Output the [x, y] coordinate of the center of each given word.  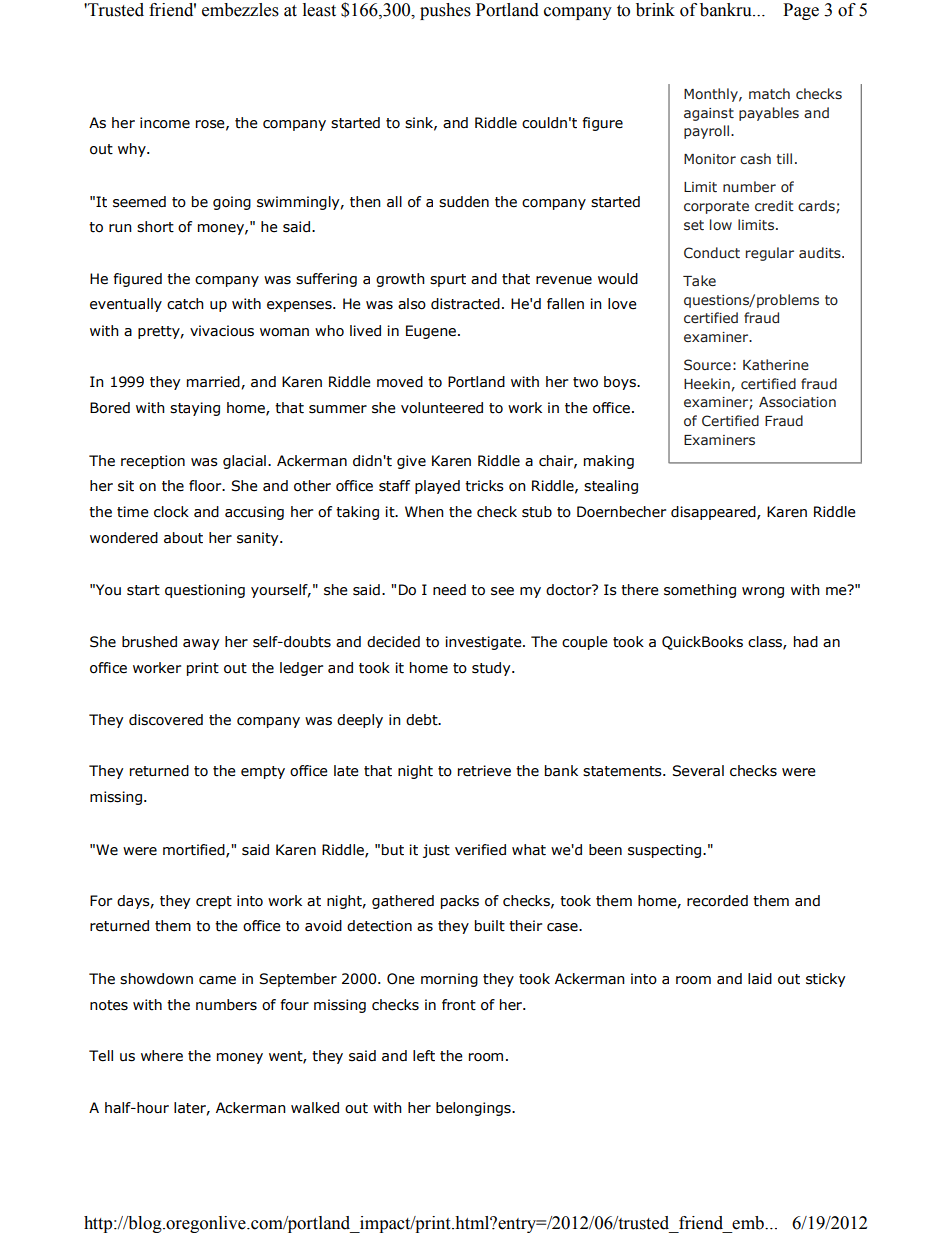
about [183, 538]
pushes [445, 11]
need [449, 590]
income [165, 123]
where [162, 1056]
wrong [763, 592]
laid [760, 979]
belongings [474, 1109]
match [769, 94]
